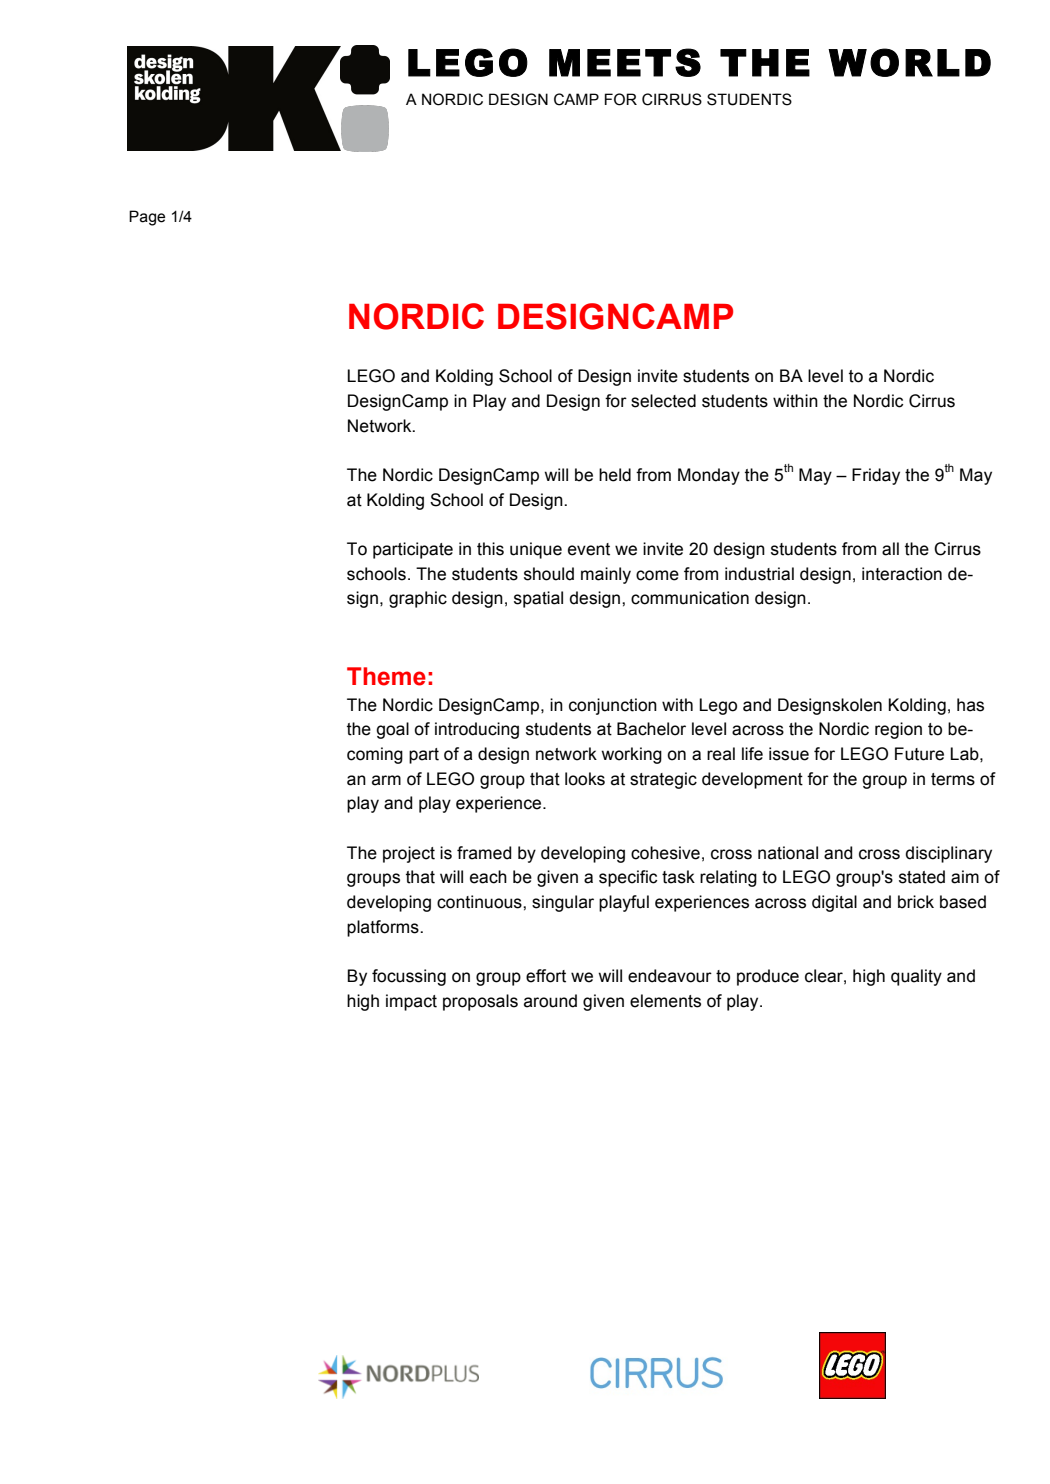 This screenshot has height=1484, width=1050. I want to click on held, so click(615, 475).
